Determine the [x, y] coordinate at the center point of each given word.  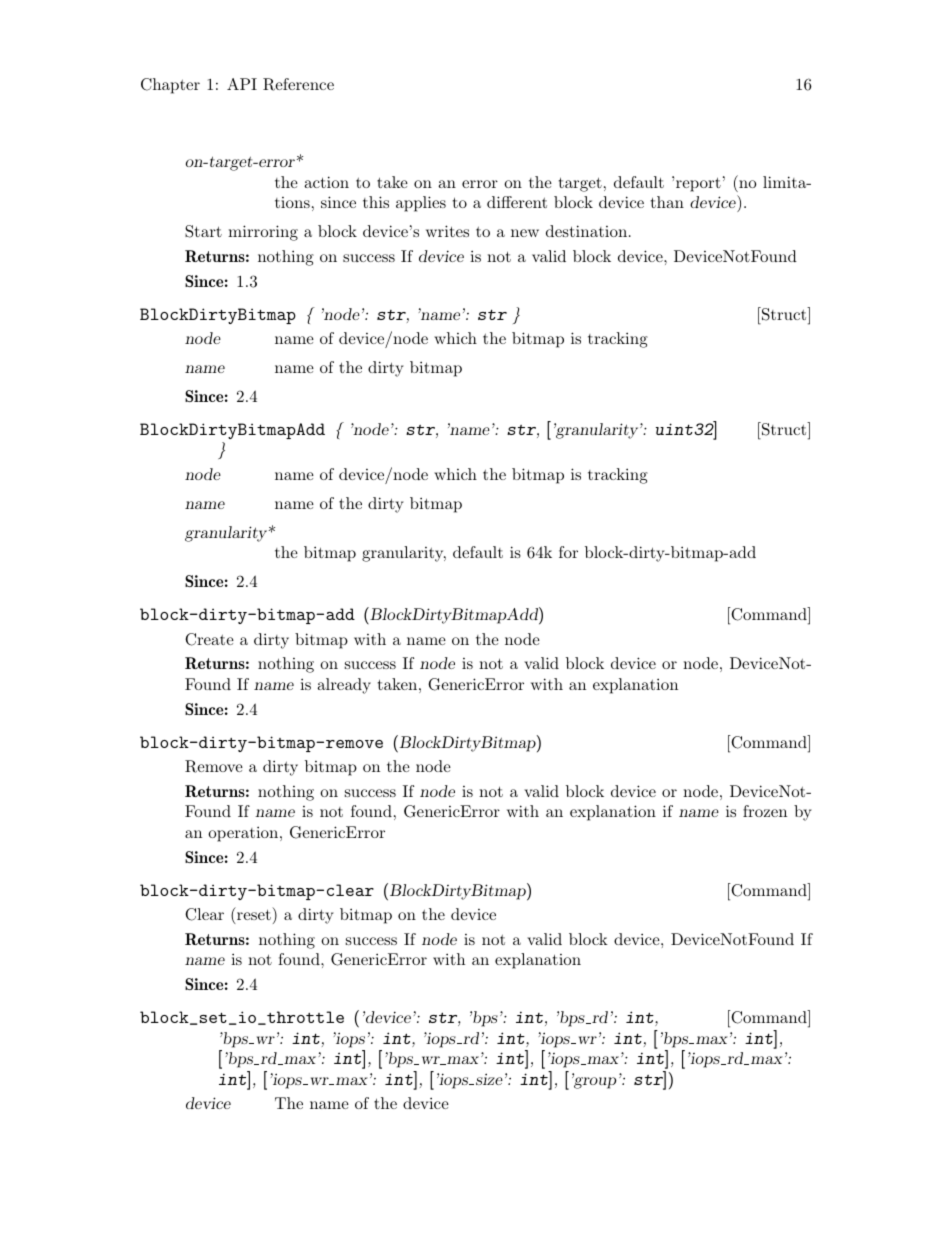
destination [586, 231]
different [517, 202]
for [568, 552]
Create [209, 639]
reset [254, 914]
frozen [765, 811]
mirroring [263, 233]
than [667, 202]
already [344, 686]
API [242, 84]
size [489, 1079]
